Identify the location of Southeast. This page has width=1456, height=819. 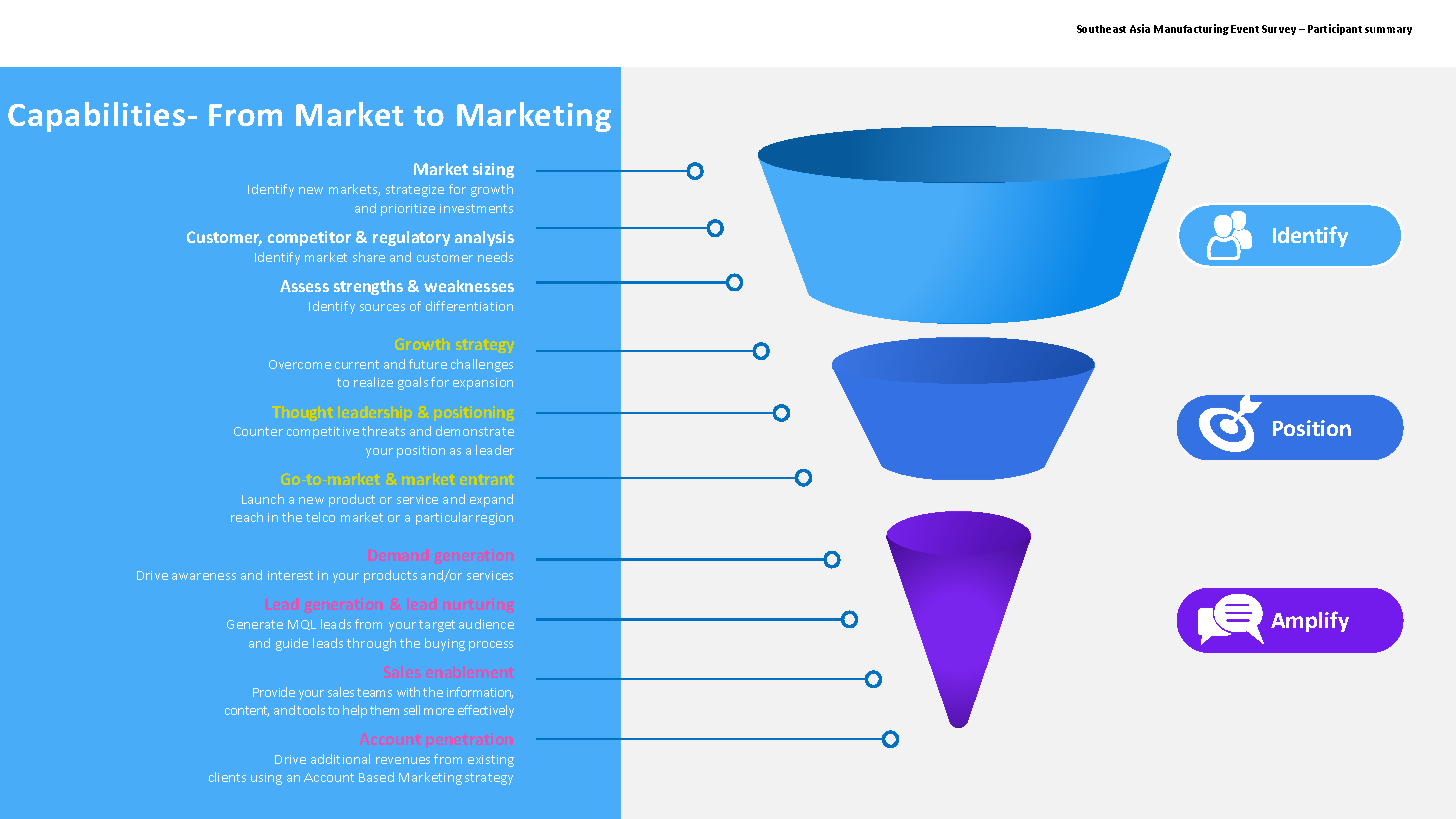
(1101, 29).
